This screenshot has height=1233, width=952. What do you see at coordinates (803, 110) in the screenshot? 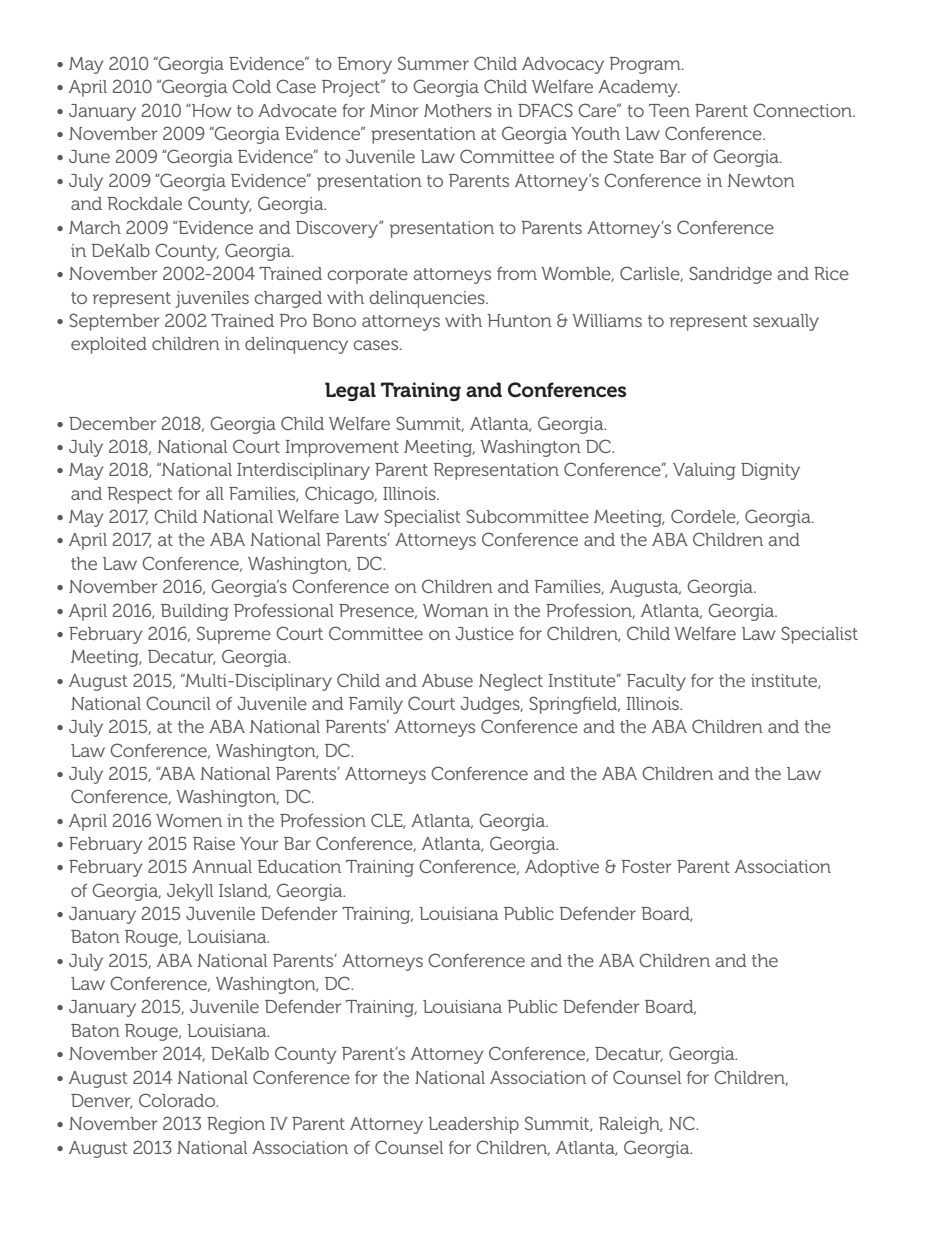
I see `Connection` at bounding box center [803, 110].
